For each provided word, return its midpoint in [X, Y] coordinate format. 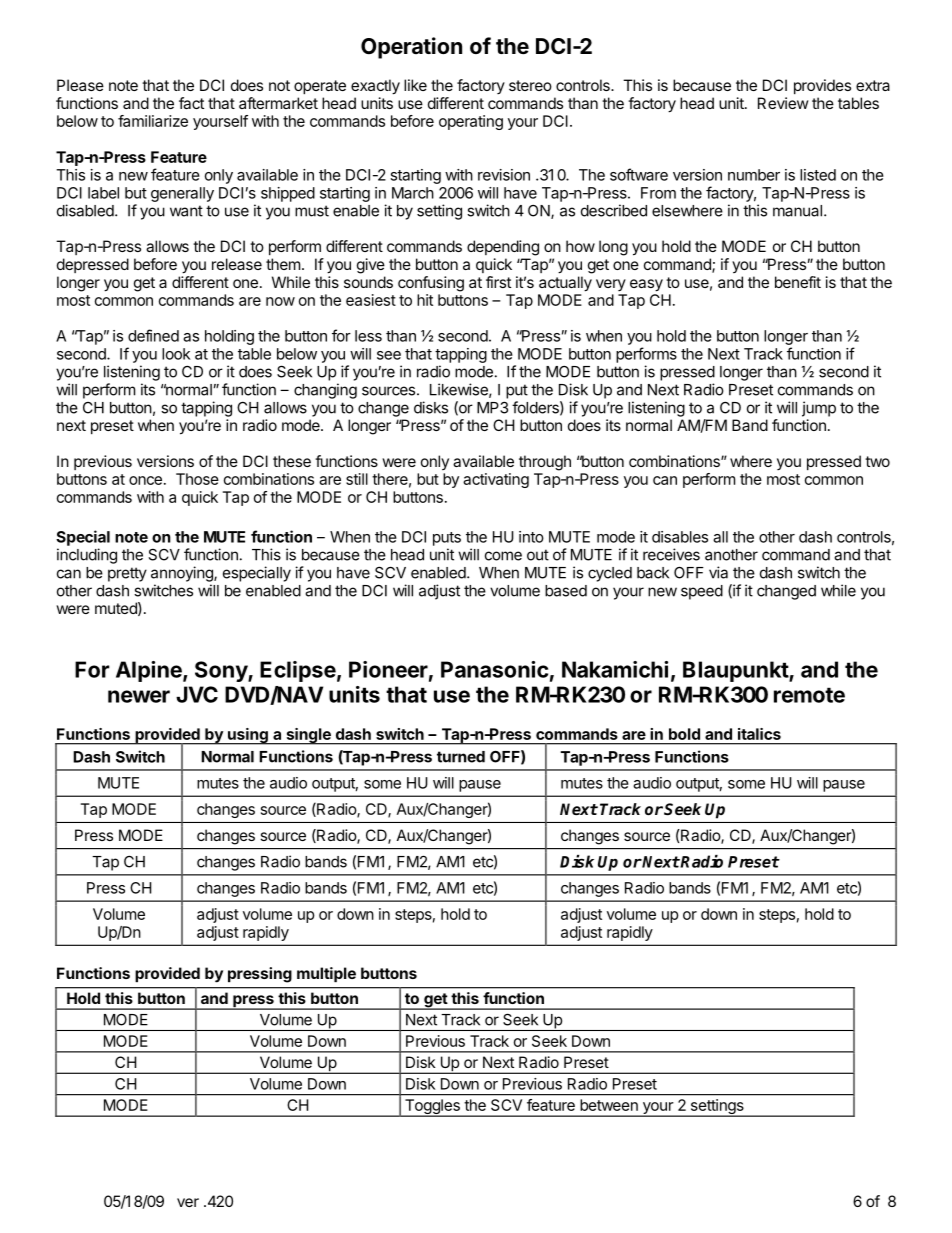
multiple [326, 974]
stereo [530, 85]
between [609, 1105]
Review [783, 103]
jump [819, 409]
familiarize [153, 121]
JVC [197, 694]
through [545, 463]
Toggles [432, 1108]
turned [461, 757]
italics [759, 734]
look [176, 354]
